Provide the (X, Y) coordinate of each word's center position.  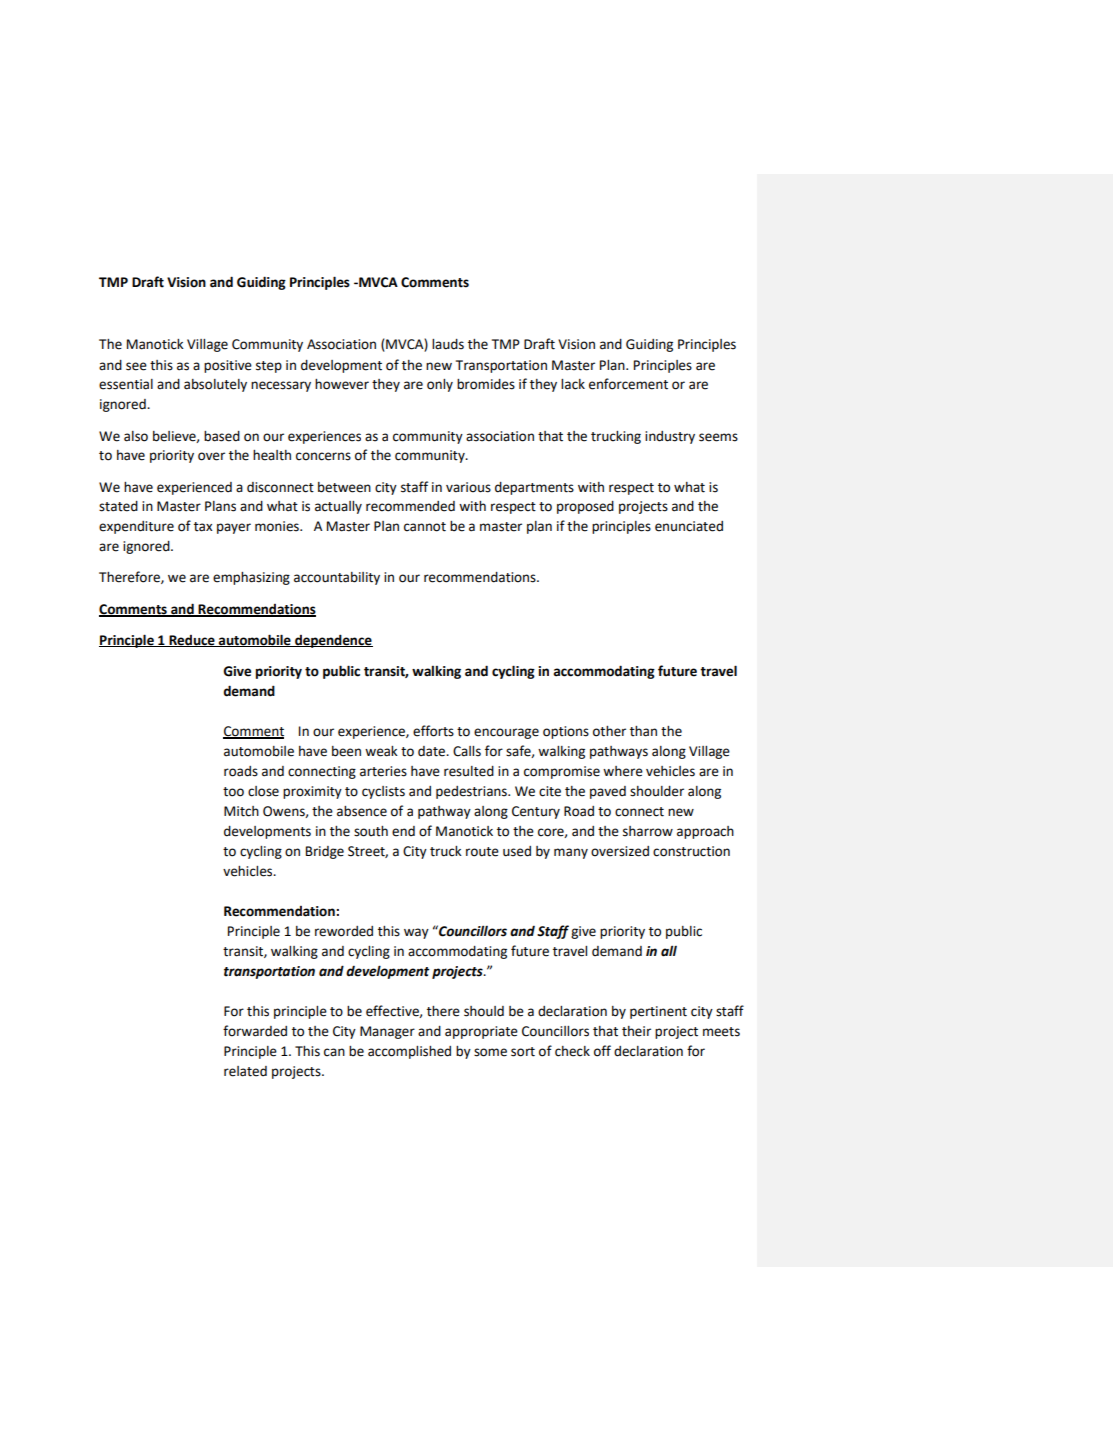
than (643, 731)
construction (691, 851)
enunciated (689, 526)
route (482, 852)
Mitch (241, 811)
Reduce (192, 641)
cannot (425, 527)
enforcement (628, 384)
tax (203, 527)
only (440, 385)
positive (228, 366)
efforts (433, 731)
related (245, 1071)
